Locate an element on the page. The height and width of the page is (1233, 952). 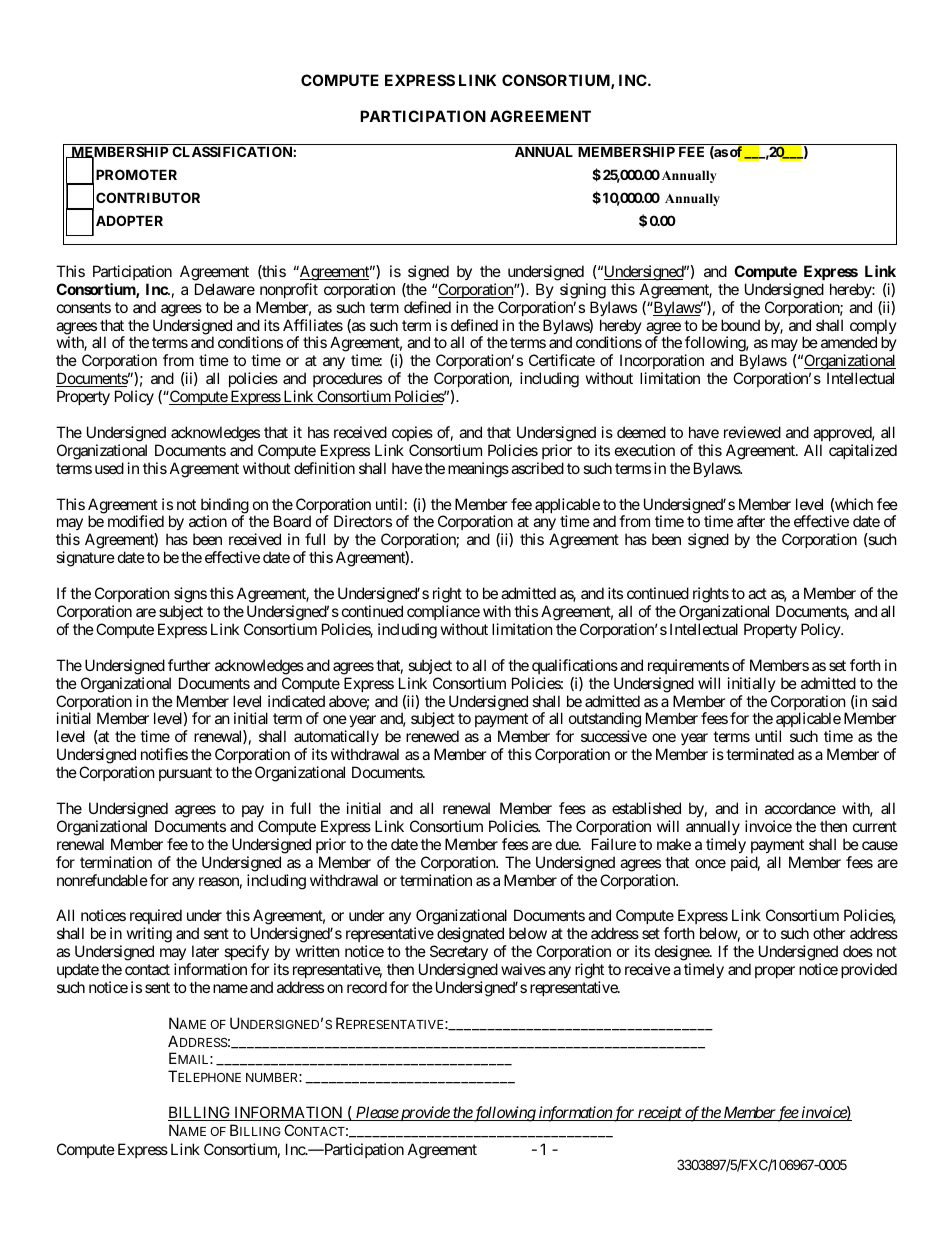
requirements is located at coordinates (688, 666).
